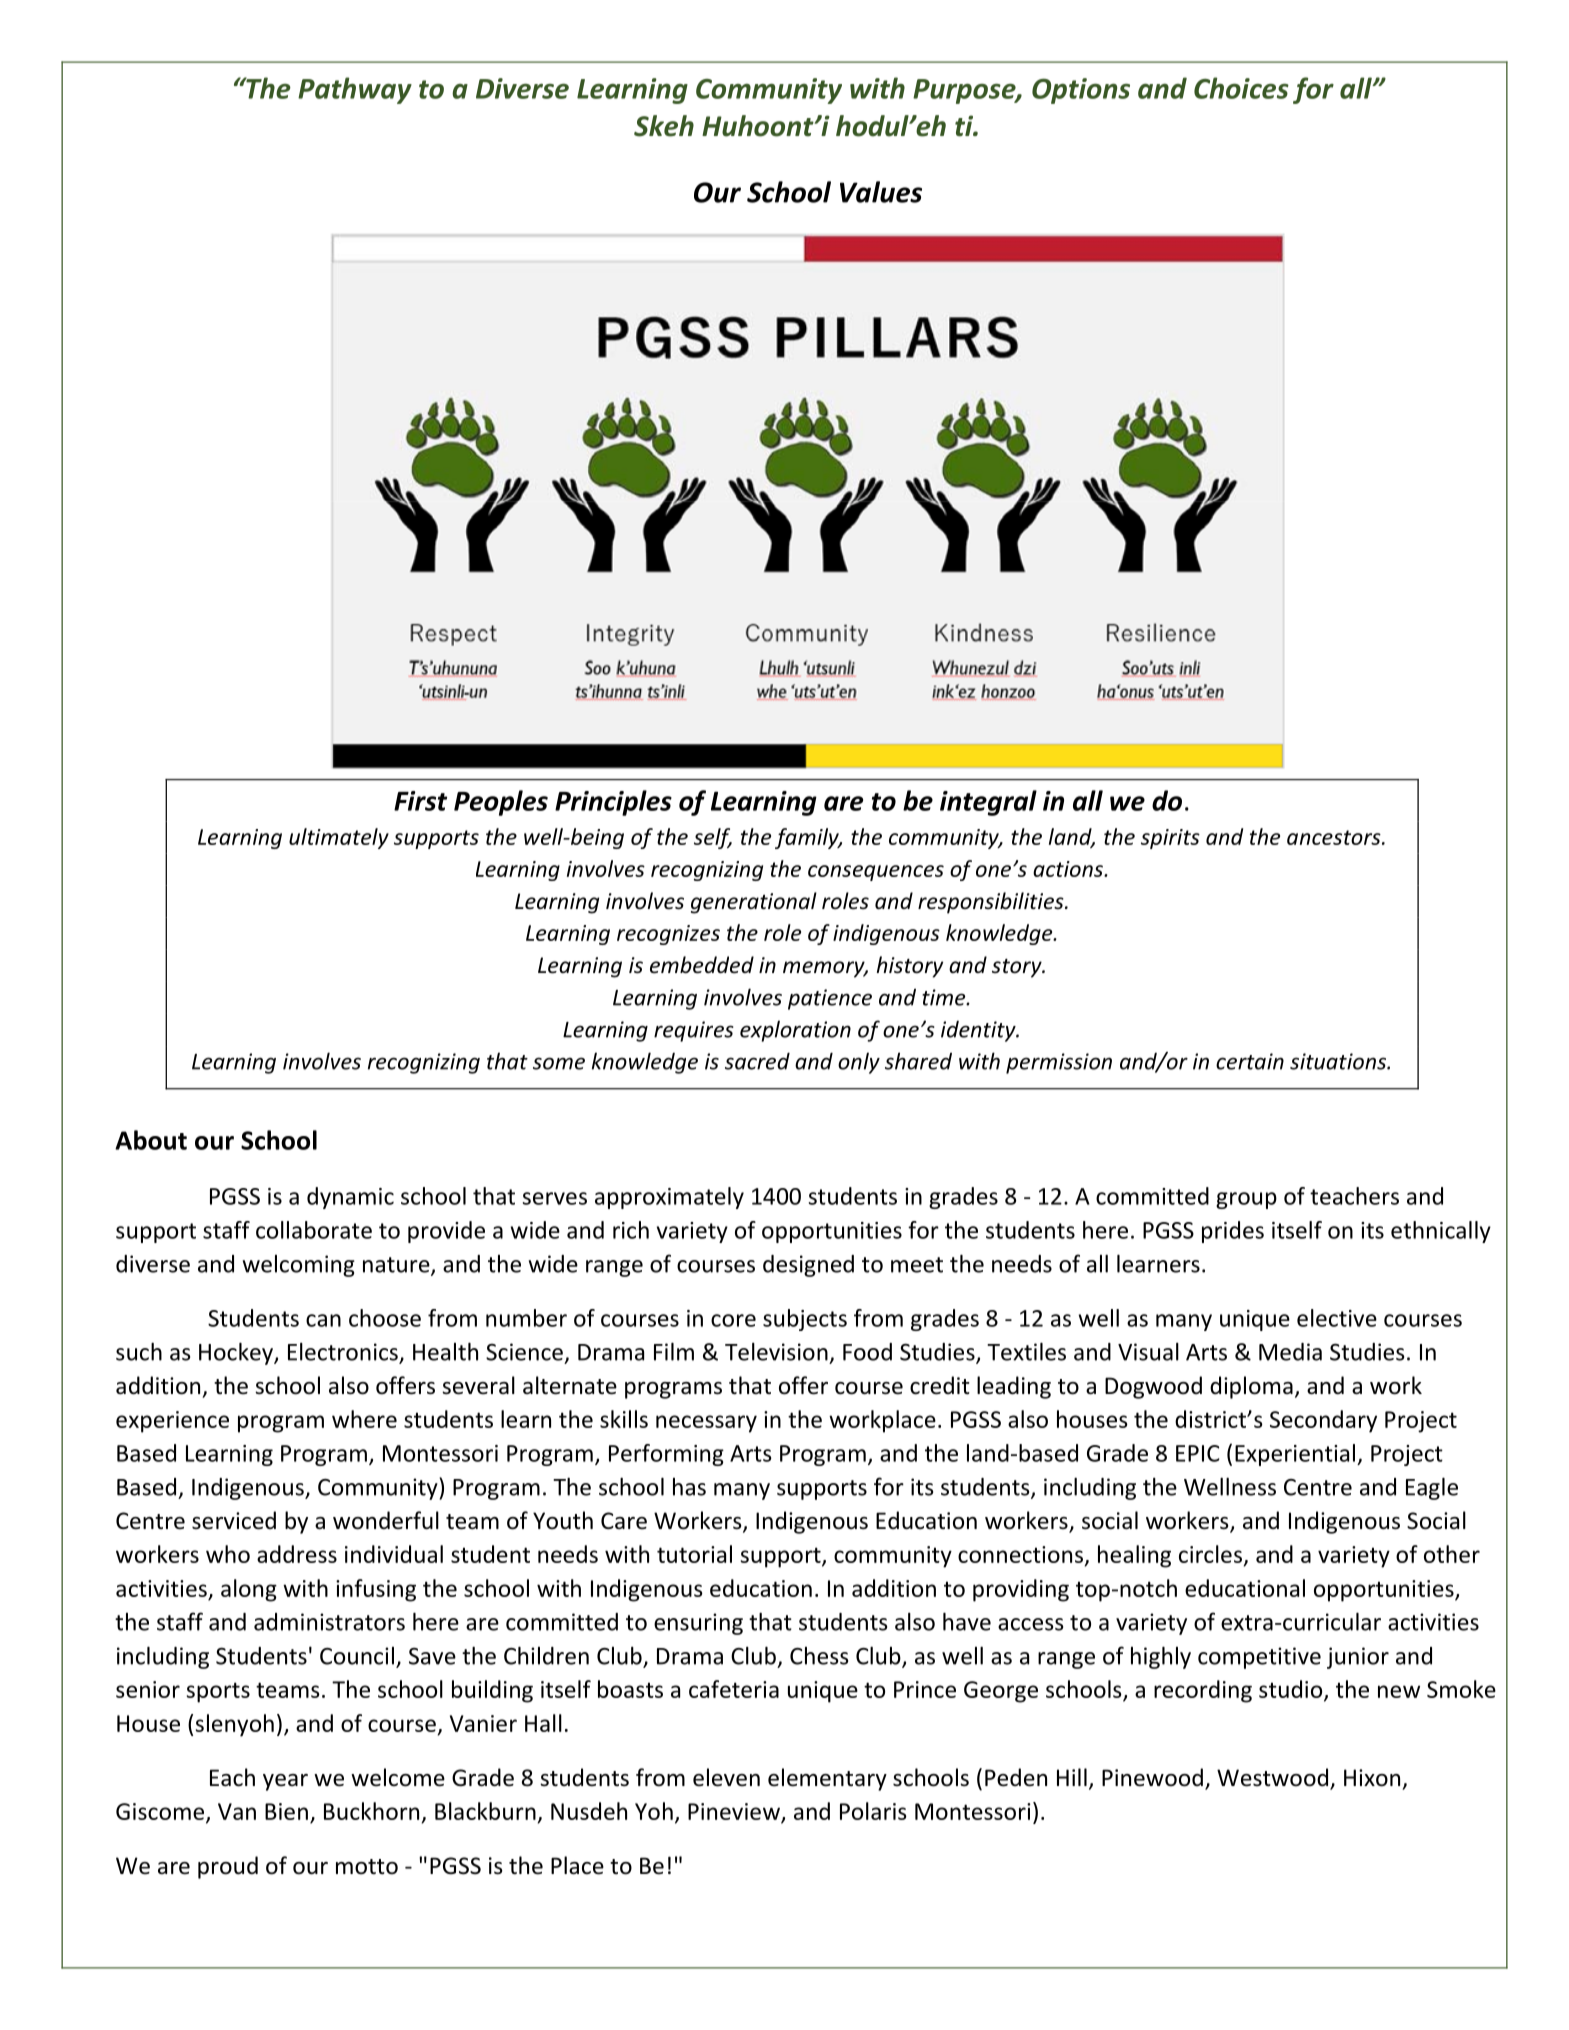  Describe the element at coordinates (1339, 1061) in the page. I see `situations` at that location.
